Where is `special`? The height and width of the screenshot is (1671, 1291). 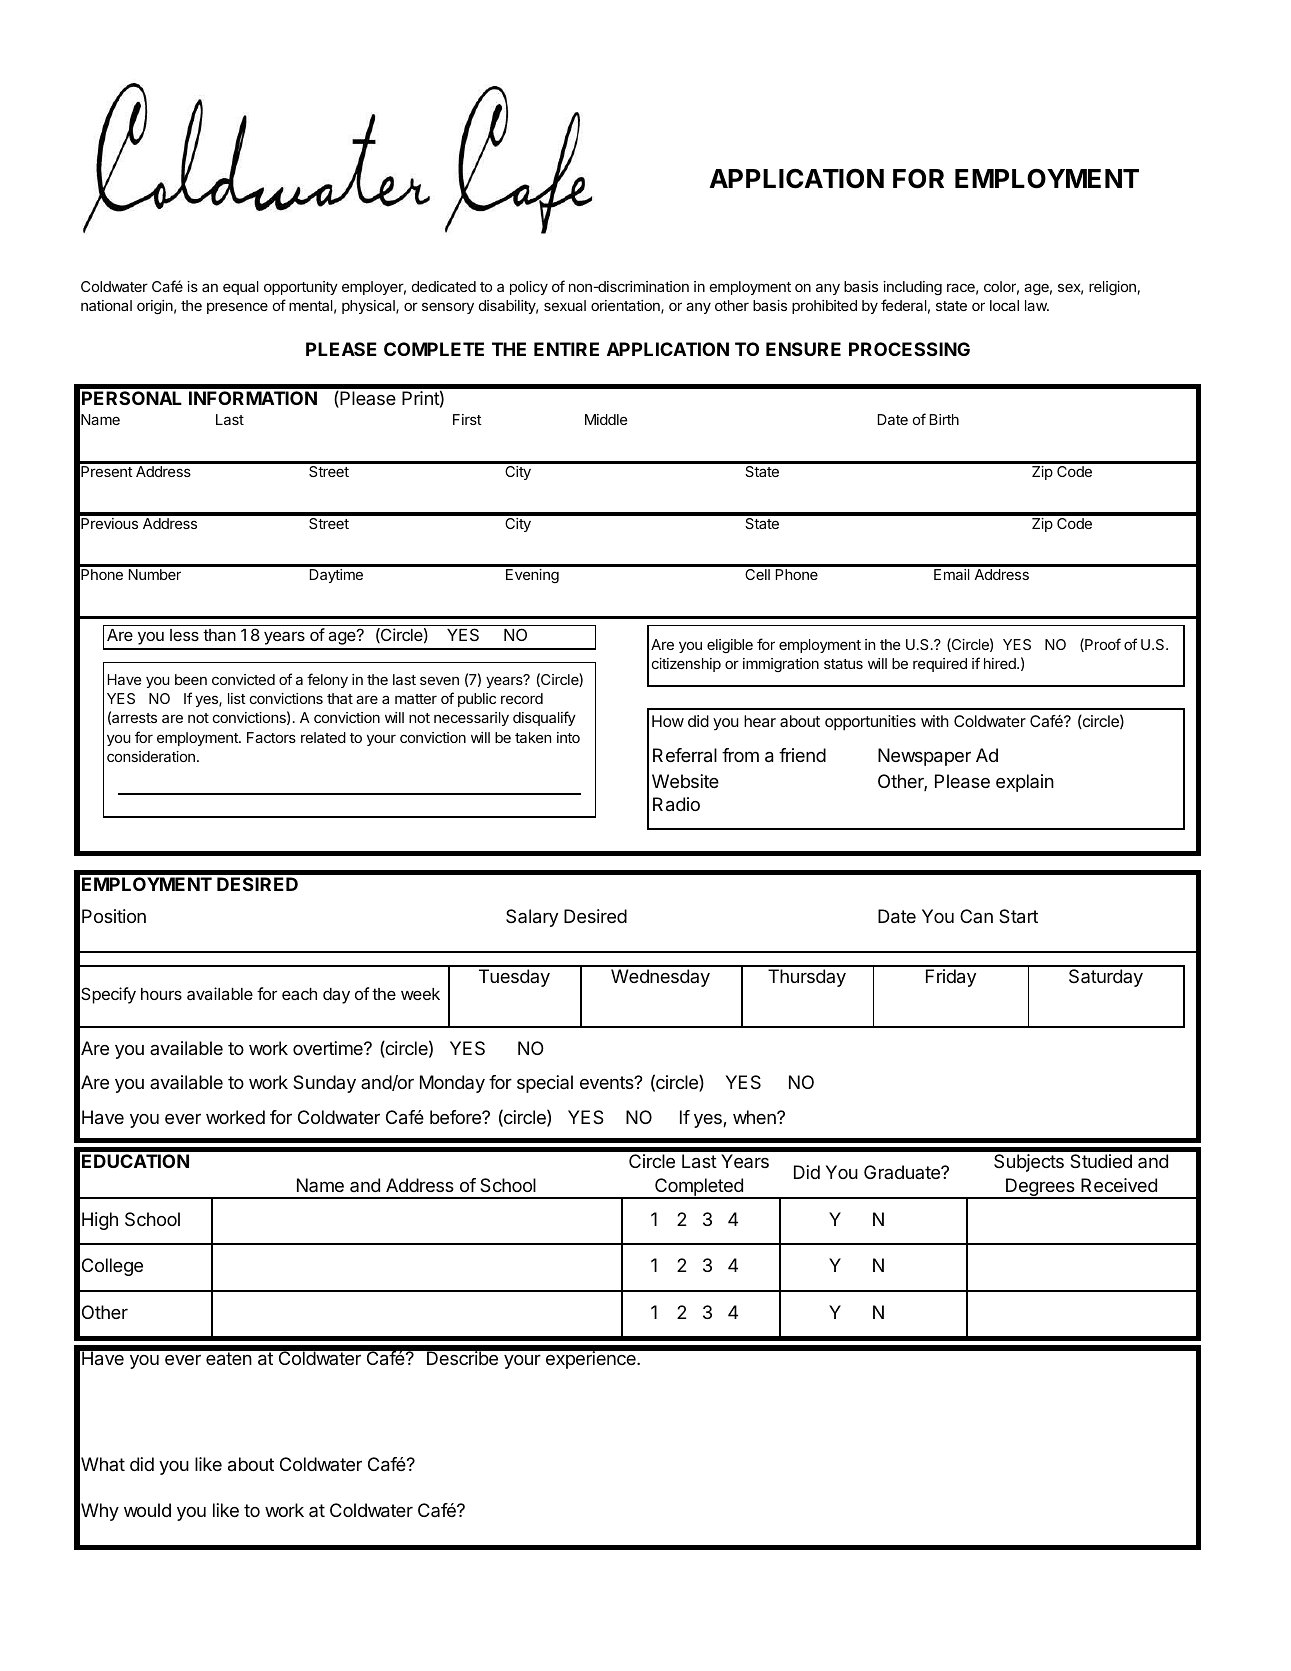
special is located at coordinates (545, 1084).
